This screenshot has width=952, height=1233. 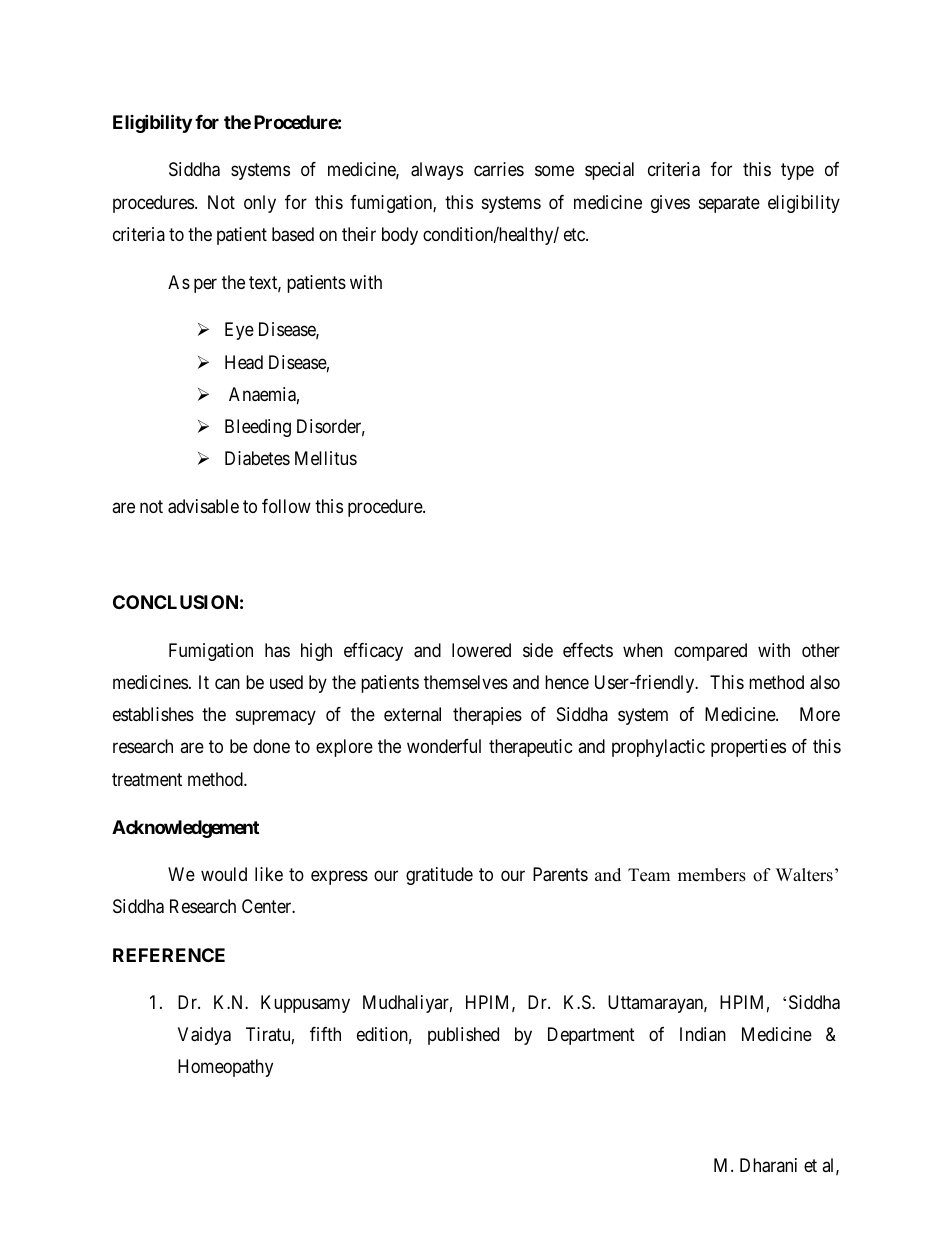 What do you see at coordinates (225, 1068) in the screenshot?
I see `Homeopathy` at bounding box center [225, 1068].
